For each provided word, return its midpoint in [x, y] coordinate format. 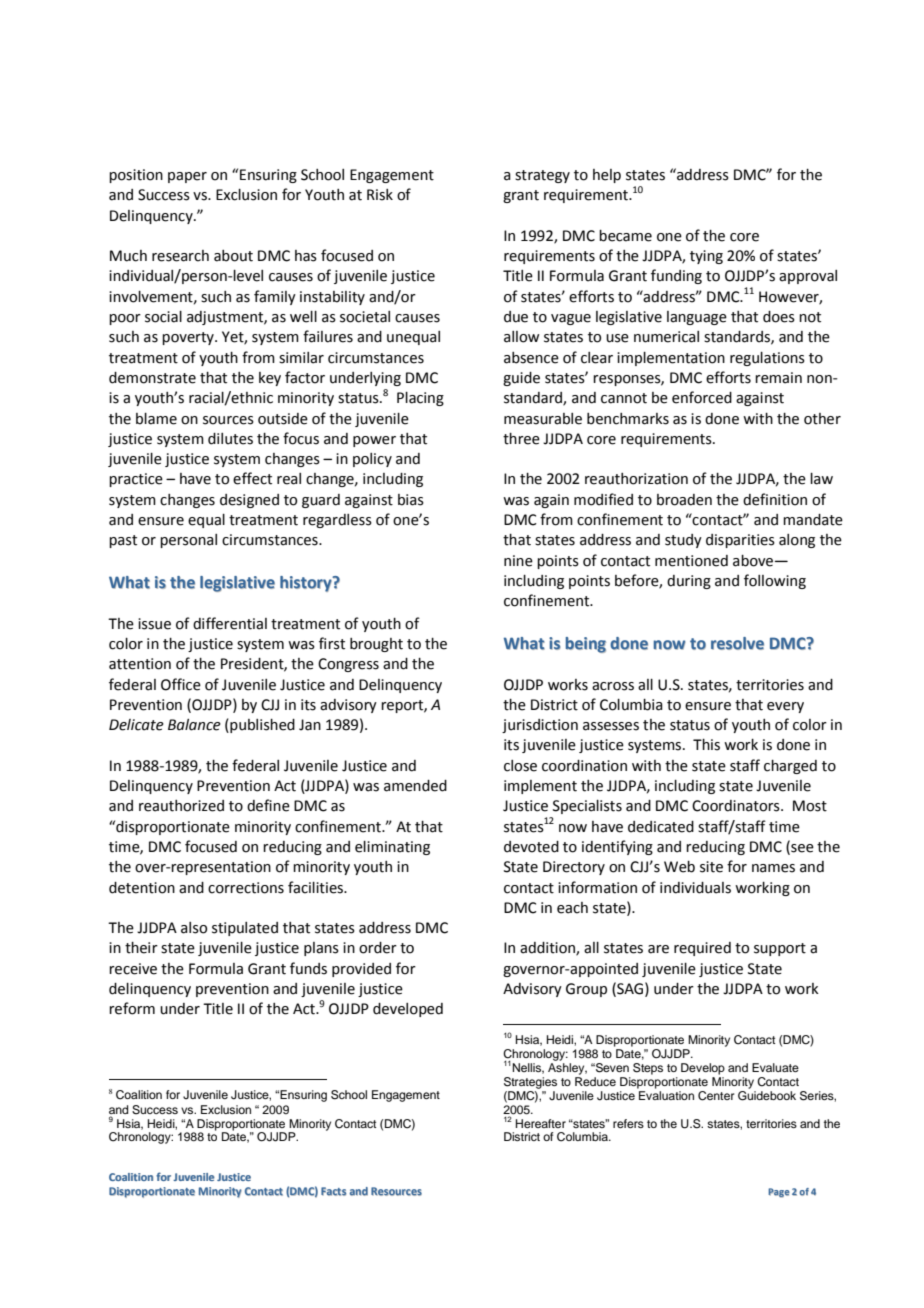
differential [230, 623]
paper [187, 177]
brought [376, 645]
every [785, 707]
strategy [542, 176]
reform [132, 1008]
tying [706, 257]
